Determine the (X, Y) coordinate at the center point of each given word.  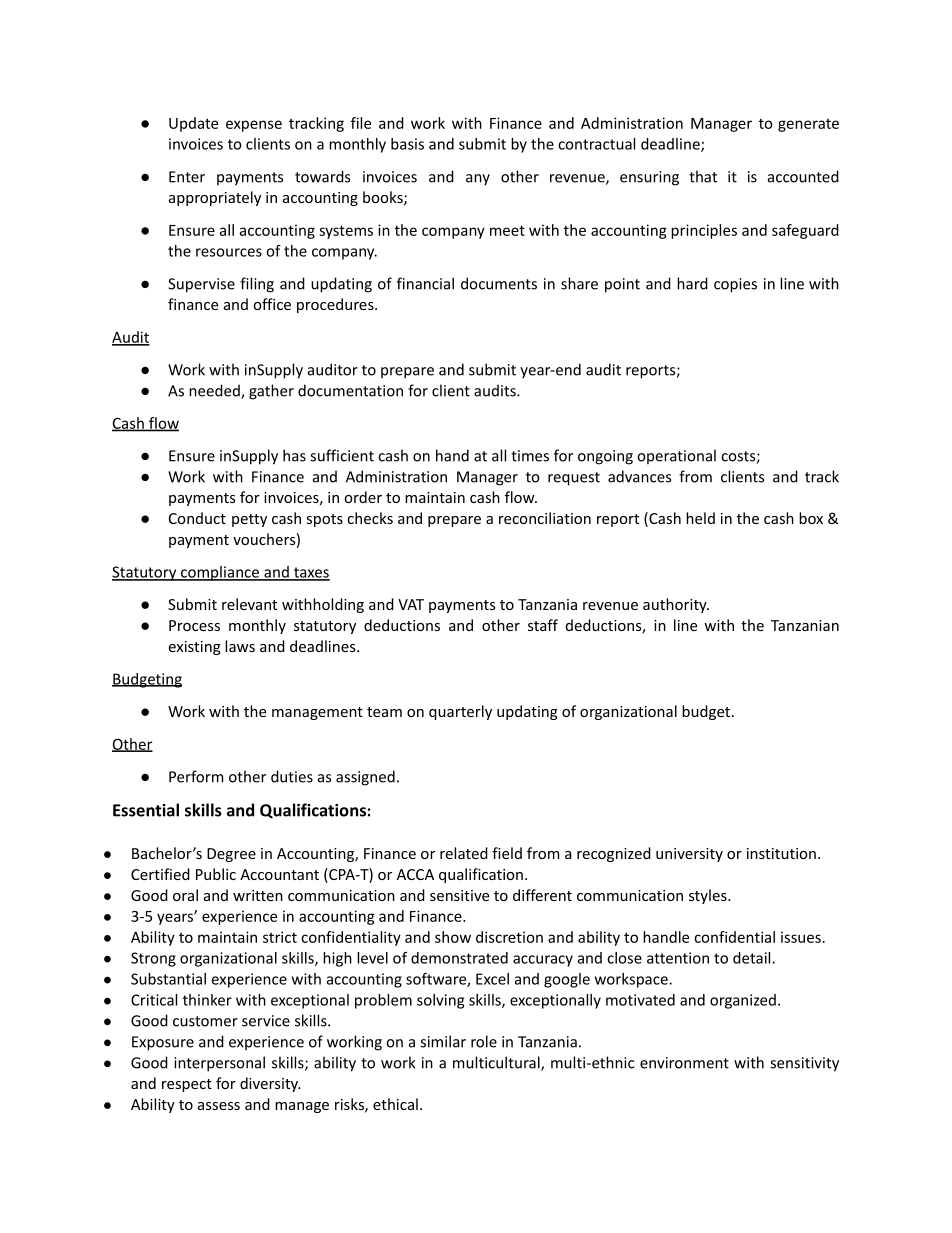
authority (676, 605)
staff (543, 625)
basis (407, 144)
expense (254, 126)
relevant (249, 604)
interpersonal (219, 1064)
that (703, 176)
